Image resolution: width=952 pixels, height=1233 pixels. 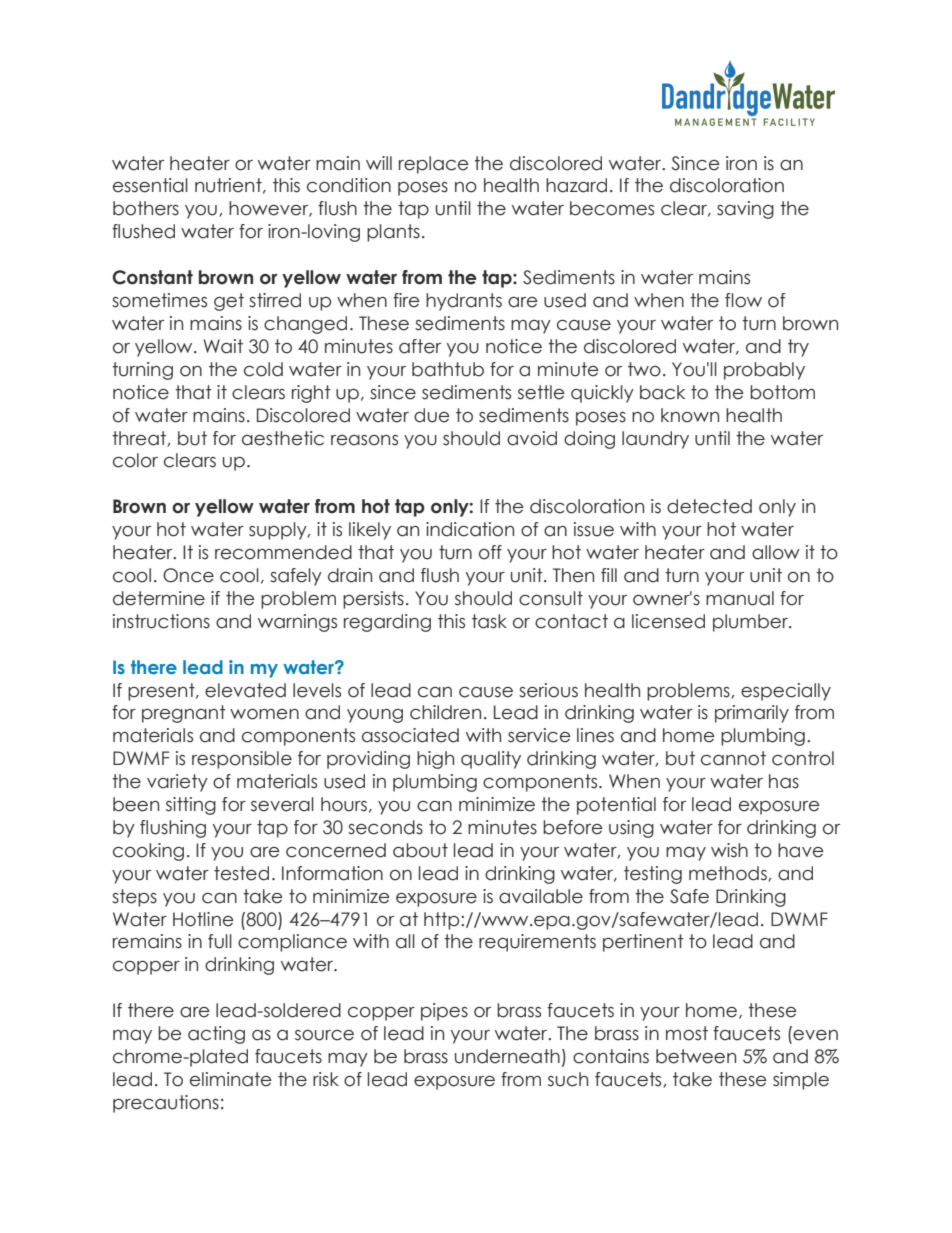 What do you see at coordinates (751, 623) in the screenshot?
I see `plumber` at bounding box center [751, 623].
